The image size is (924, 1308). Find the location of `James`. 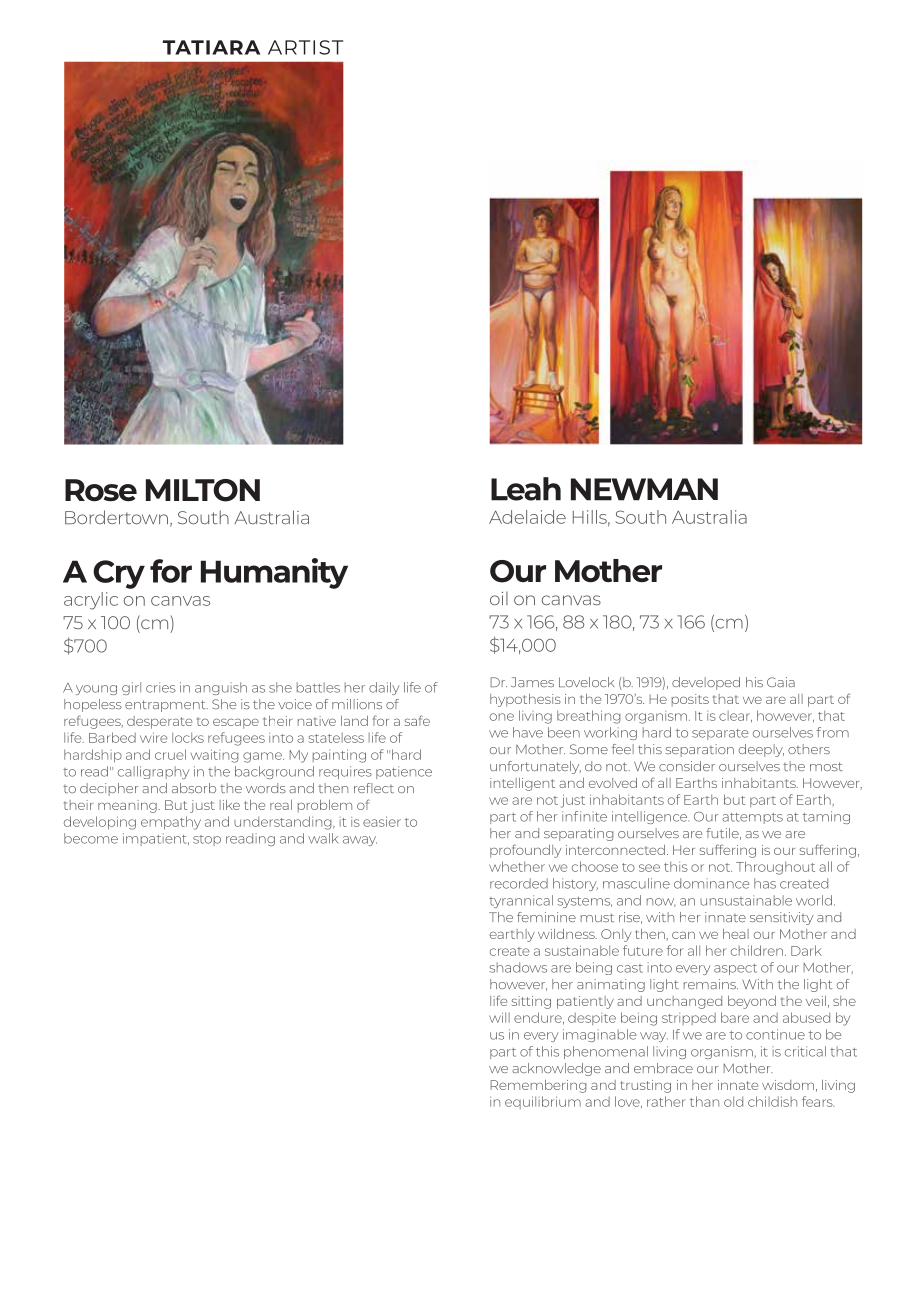

James is located at coordinates (532, 682).
